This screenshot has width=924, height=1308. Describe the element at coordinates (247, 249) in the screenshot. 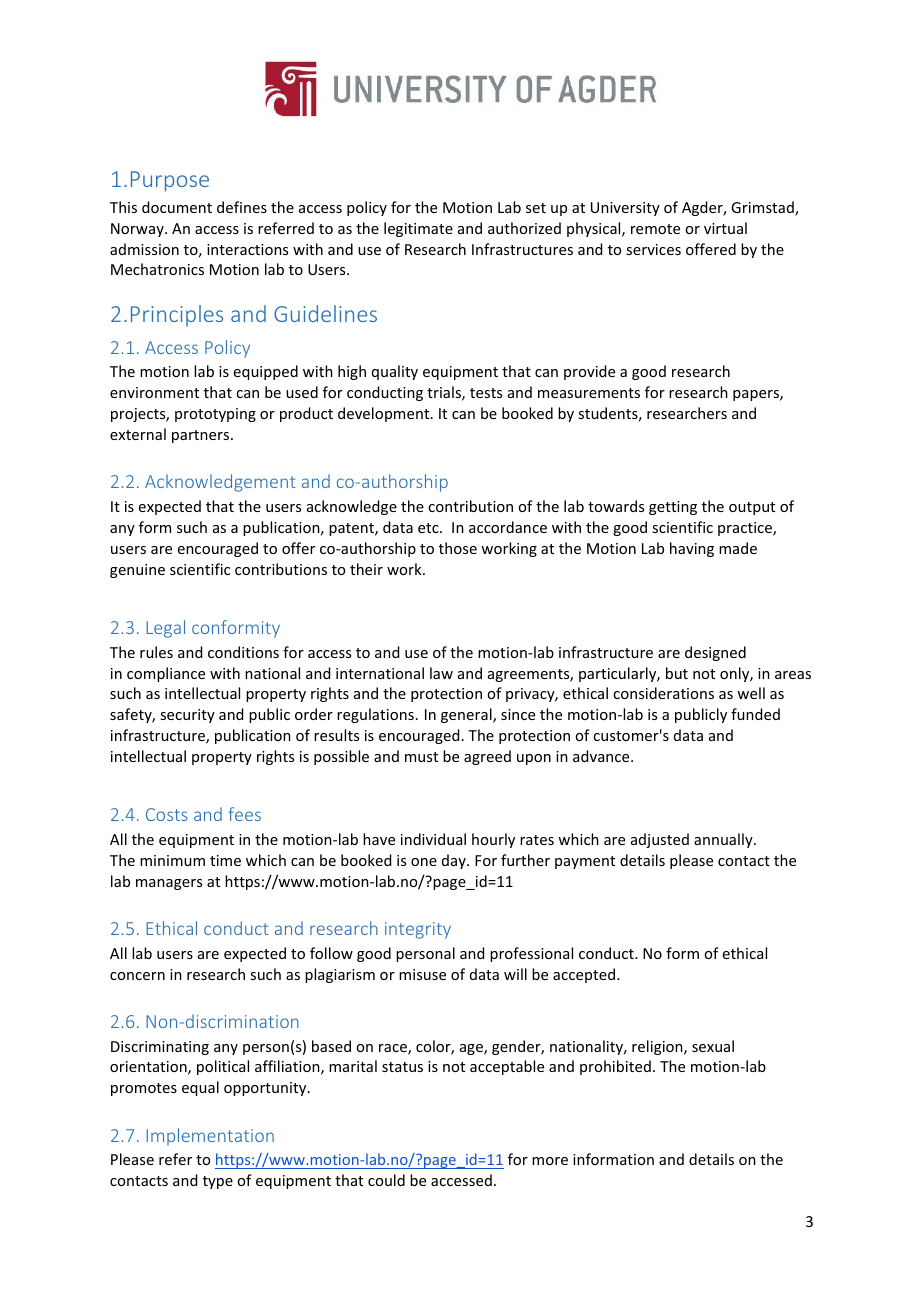

I see `interactions` at that location.
